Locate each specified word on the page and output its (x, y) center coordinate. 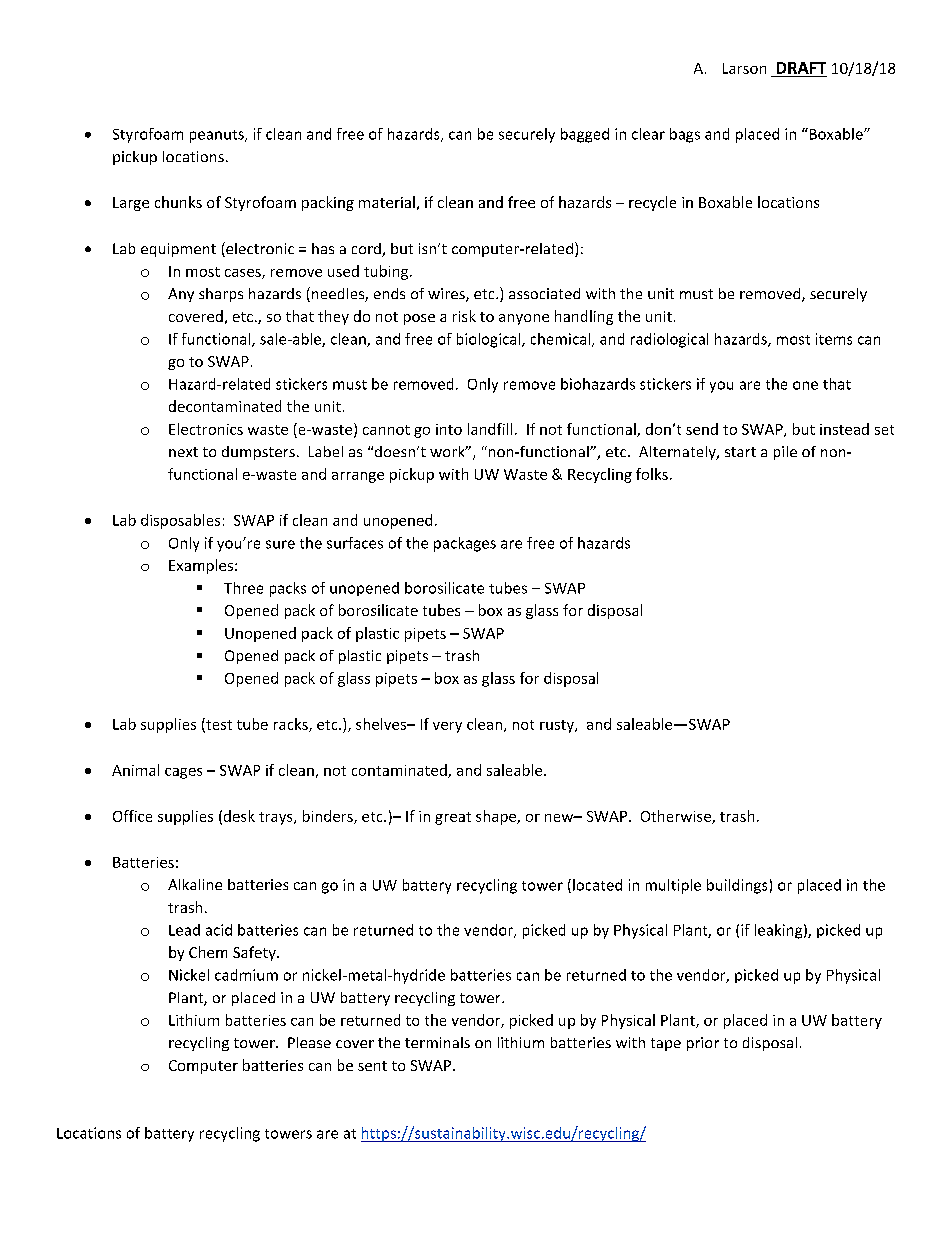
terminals (437, 1042)
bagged (585, 135)
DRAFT (801, 68)
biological (490, 340)
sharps (221, 295)
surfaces (355, 543)
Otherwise (677, 817)
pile (785, 453)
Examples (201, 566)
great (453, 818)
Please (309, 1042)
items (834, 339)
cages (183, 773)
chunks (178, 202)
